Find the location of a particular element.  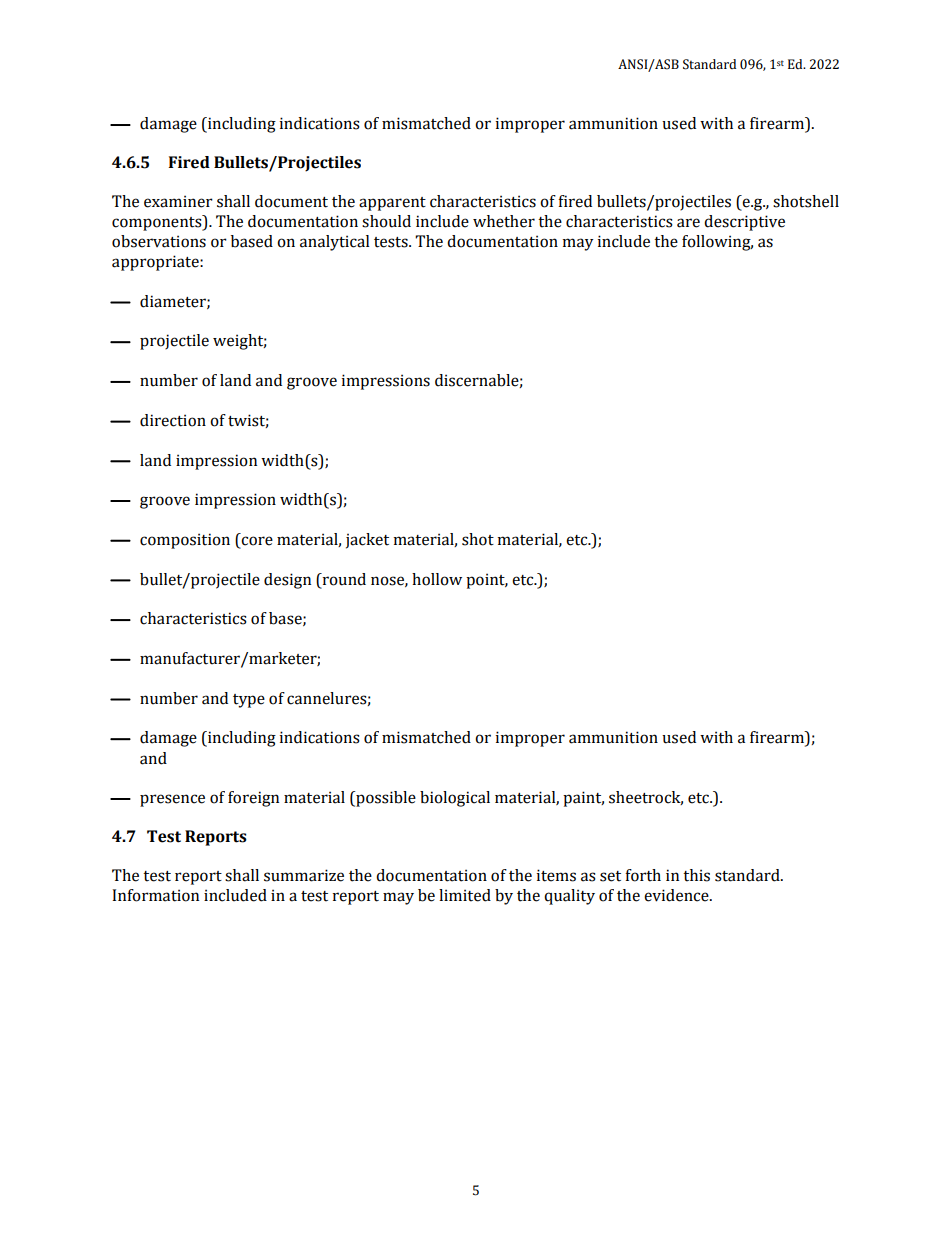

hollow is located at coordinates (437, 579).
